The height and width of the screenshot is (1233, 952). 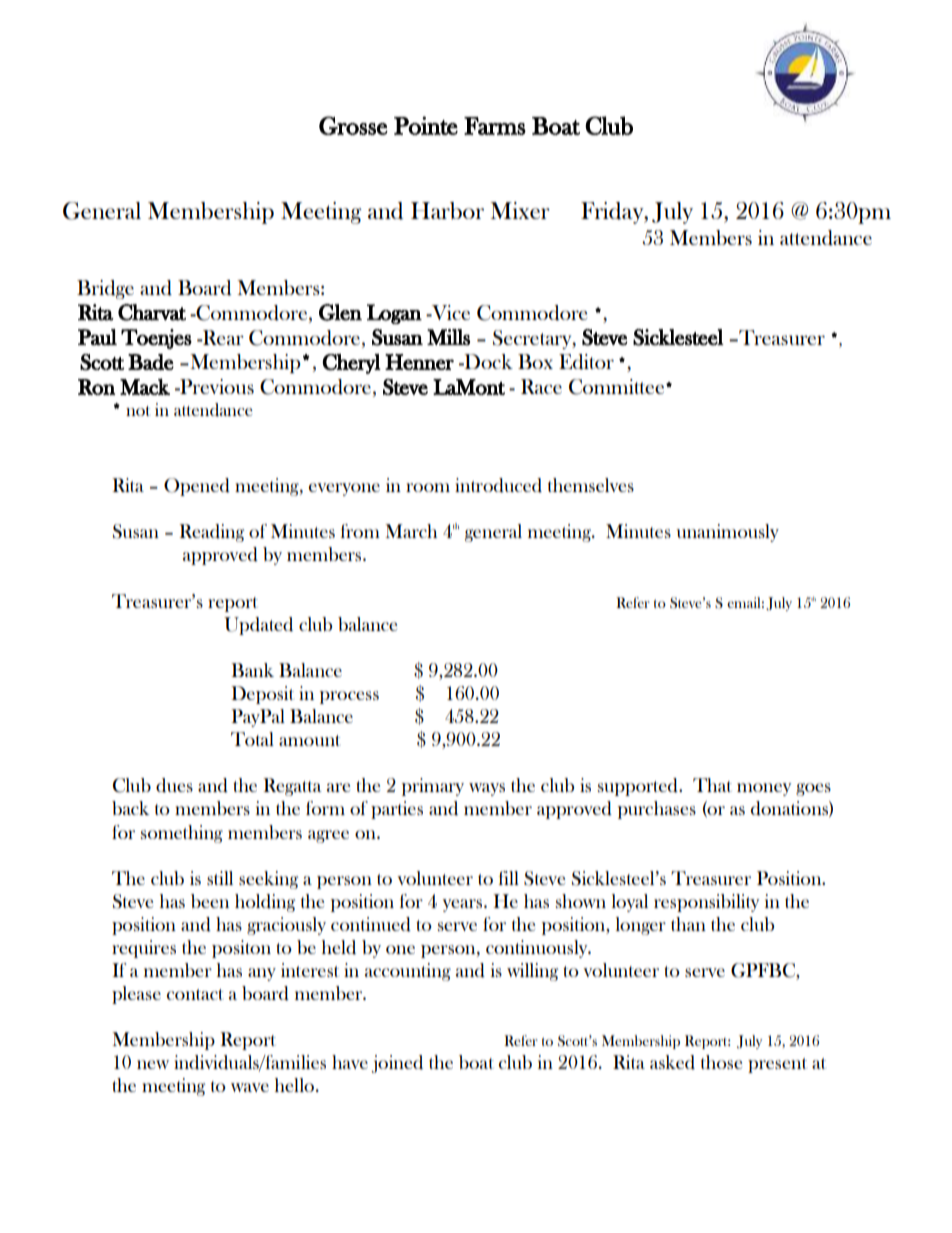 What do you see at coordinates (222, 337) in the screenshot?
I see `Rear` at bounding box center [222, 337].
